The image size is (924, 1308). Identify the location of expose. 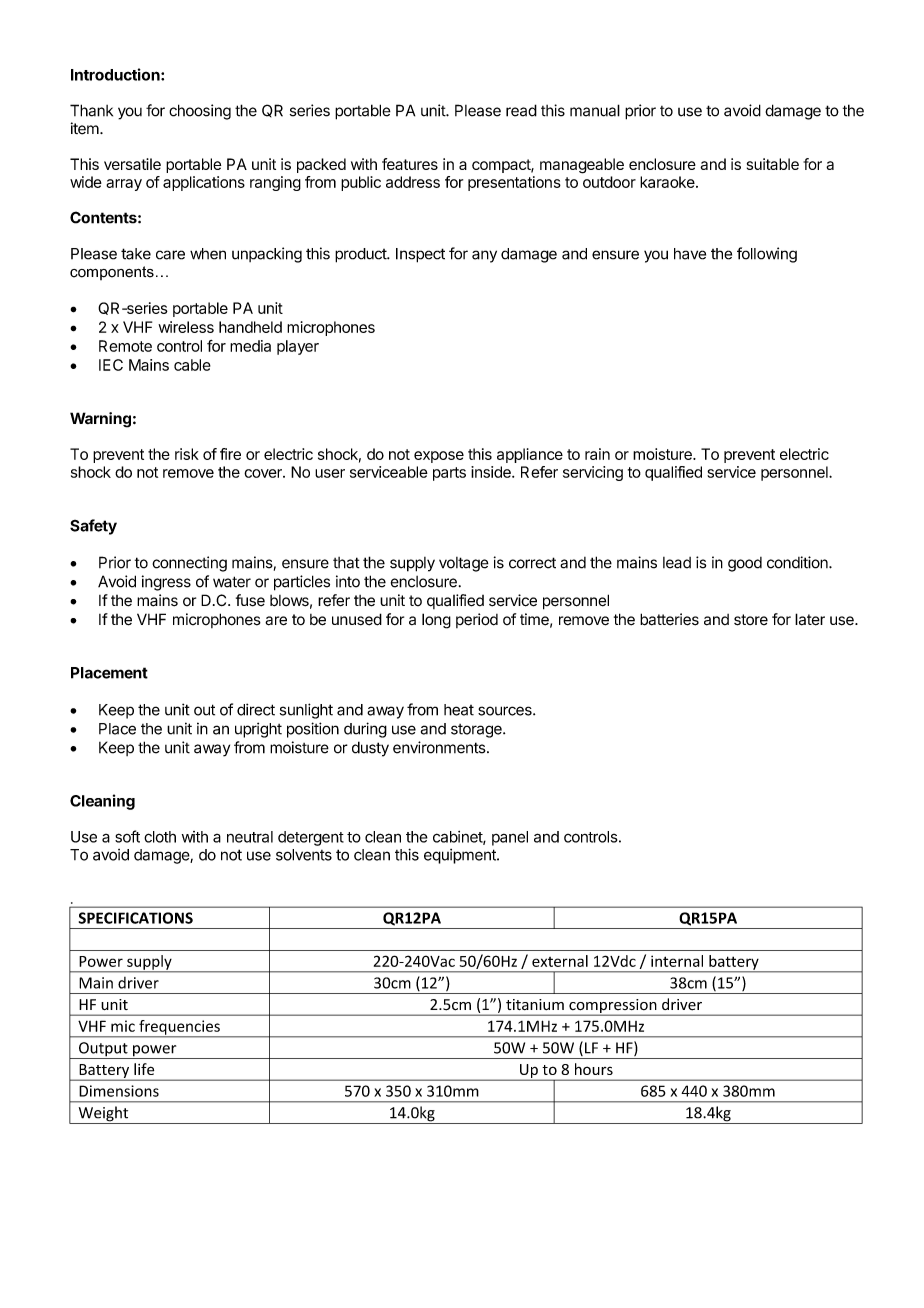
(439, 457).
